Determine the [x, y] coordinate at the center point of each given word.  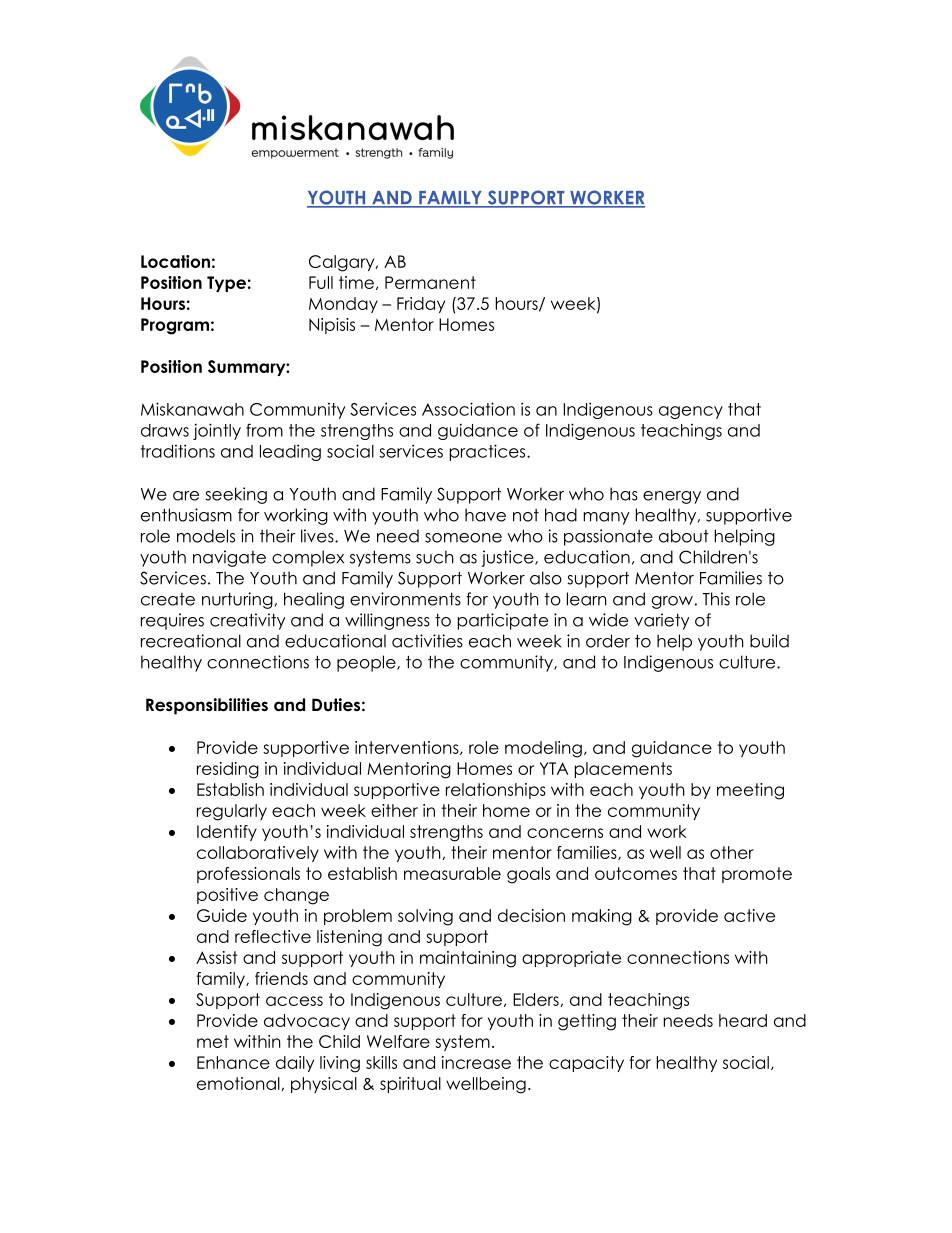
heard [743, 1020]
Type [226, 284]
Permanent [430, 282]
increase [476, 1062]
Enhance [233, 1062]
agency [691, 412]
